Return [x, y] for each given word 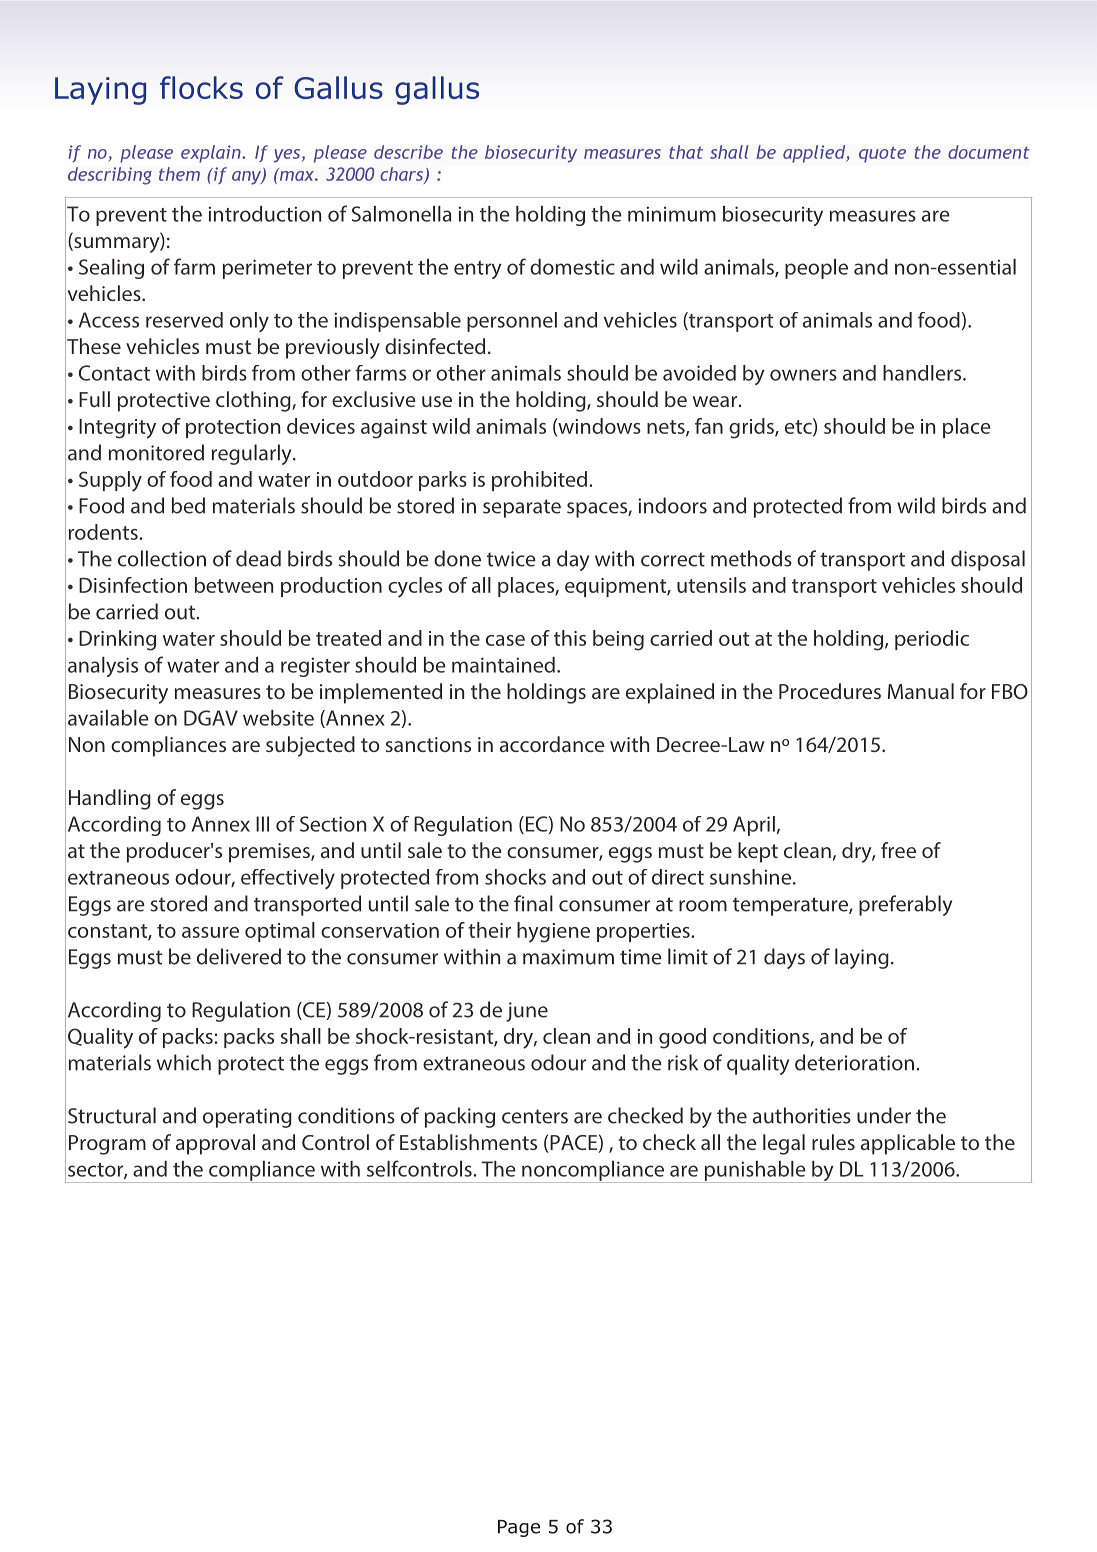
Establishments [468, 1142]
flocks [201, 87]
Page [519, 1528]
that [686, 152]
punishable [755, 1172]
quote [882, 154]
